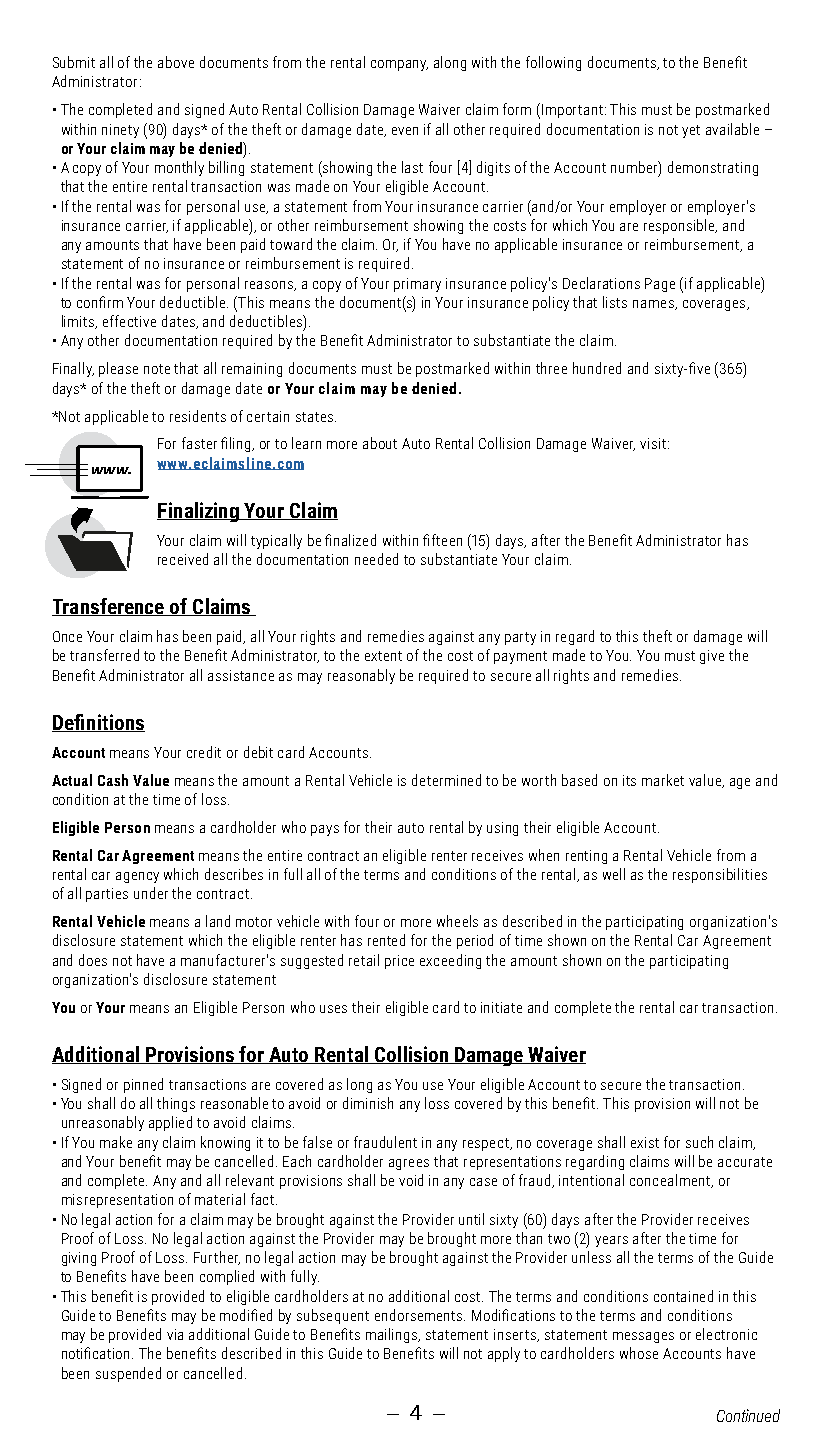  What do you see at coordinates (691, 131) in the screenshot?
I see `yet` at bounding box center [691, 131].
